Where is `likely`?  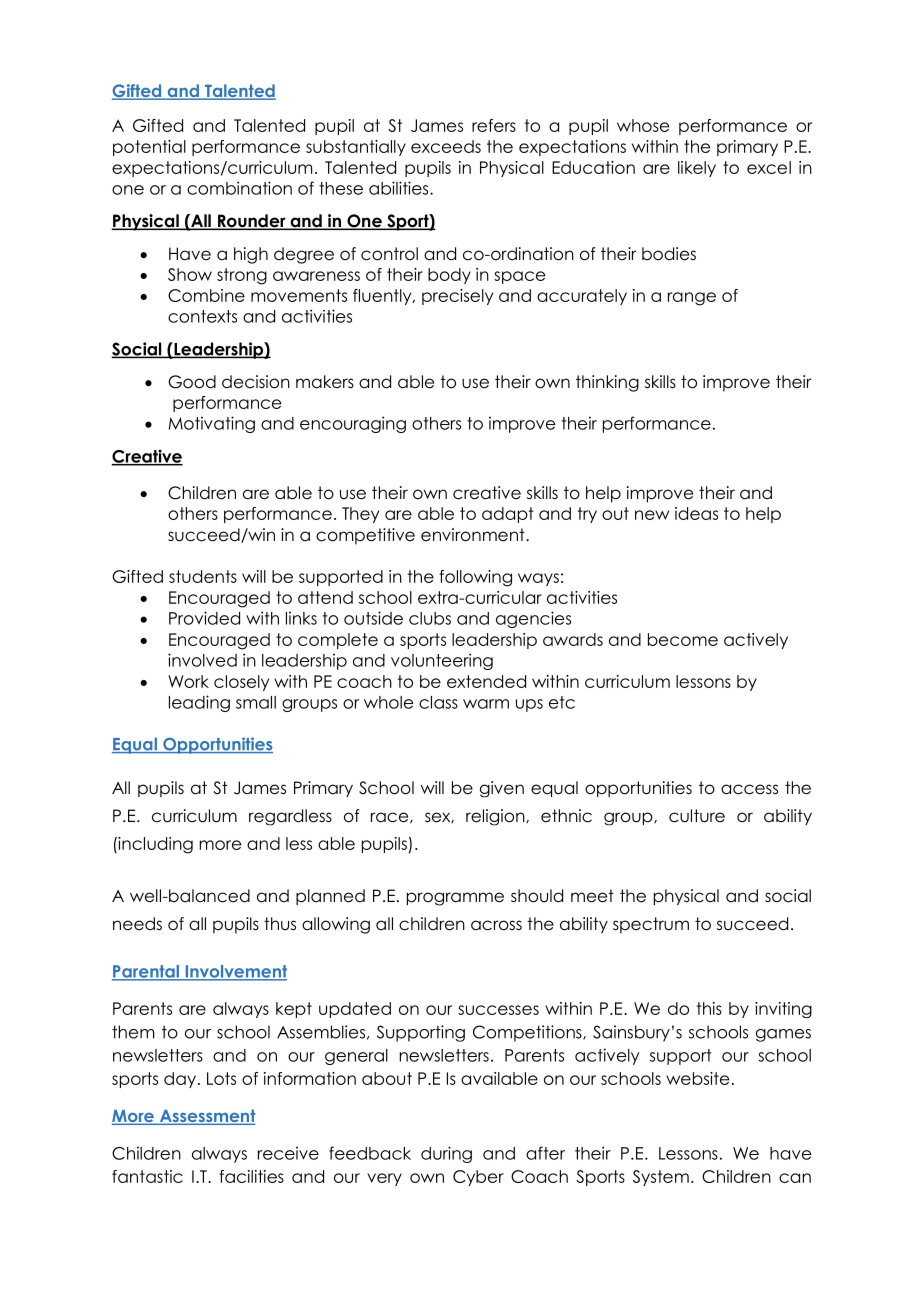 likely is located at coordinates (697, 169).
